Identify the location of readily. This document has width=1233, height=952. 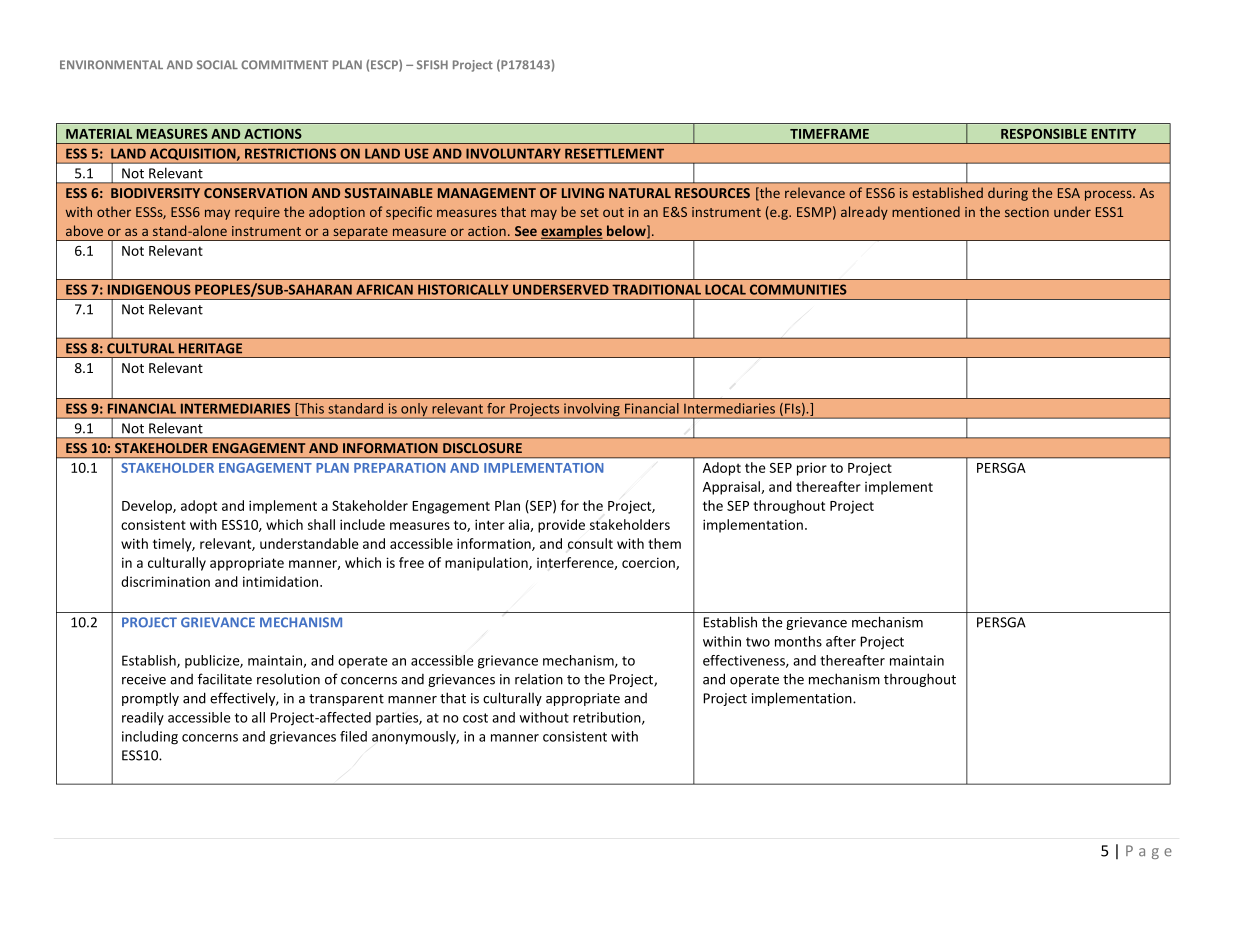
(143, 719).
